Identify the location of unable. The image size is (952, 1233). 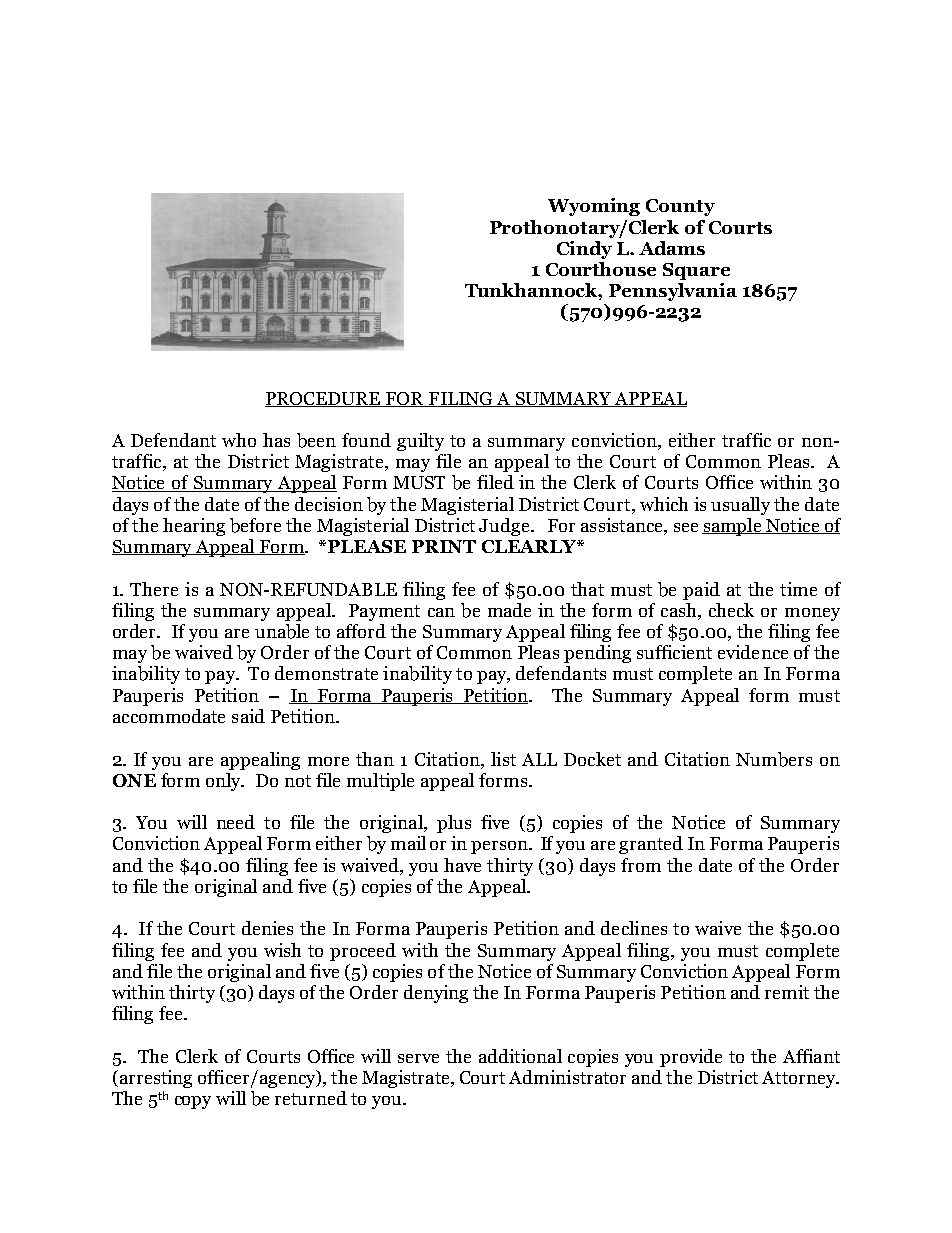
(282, 631).
